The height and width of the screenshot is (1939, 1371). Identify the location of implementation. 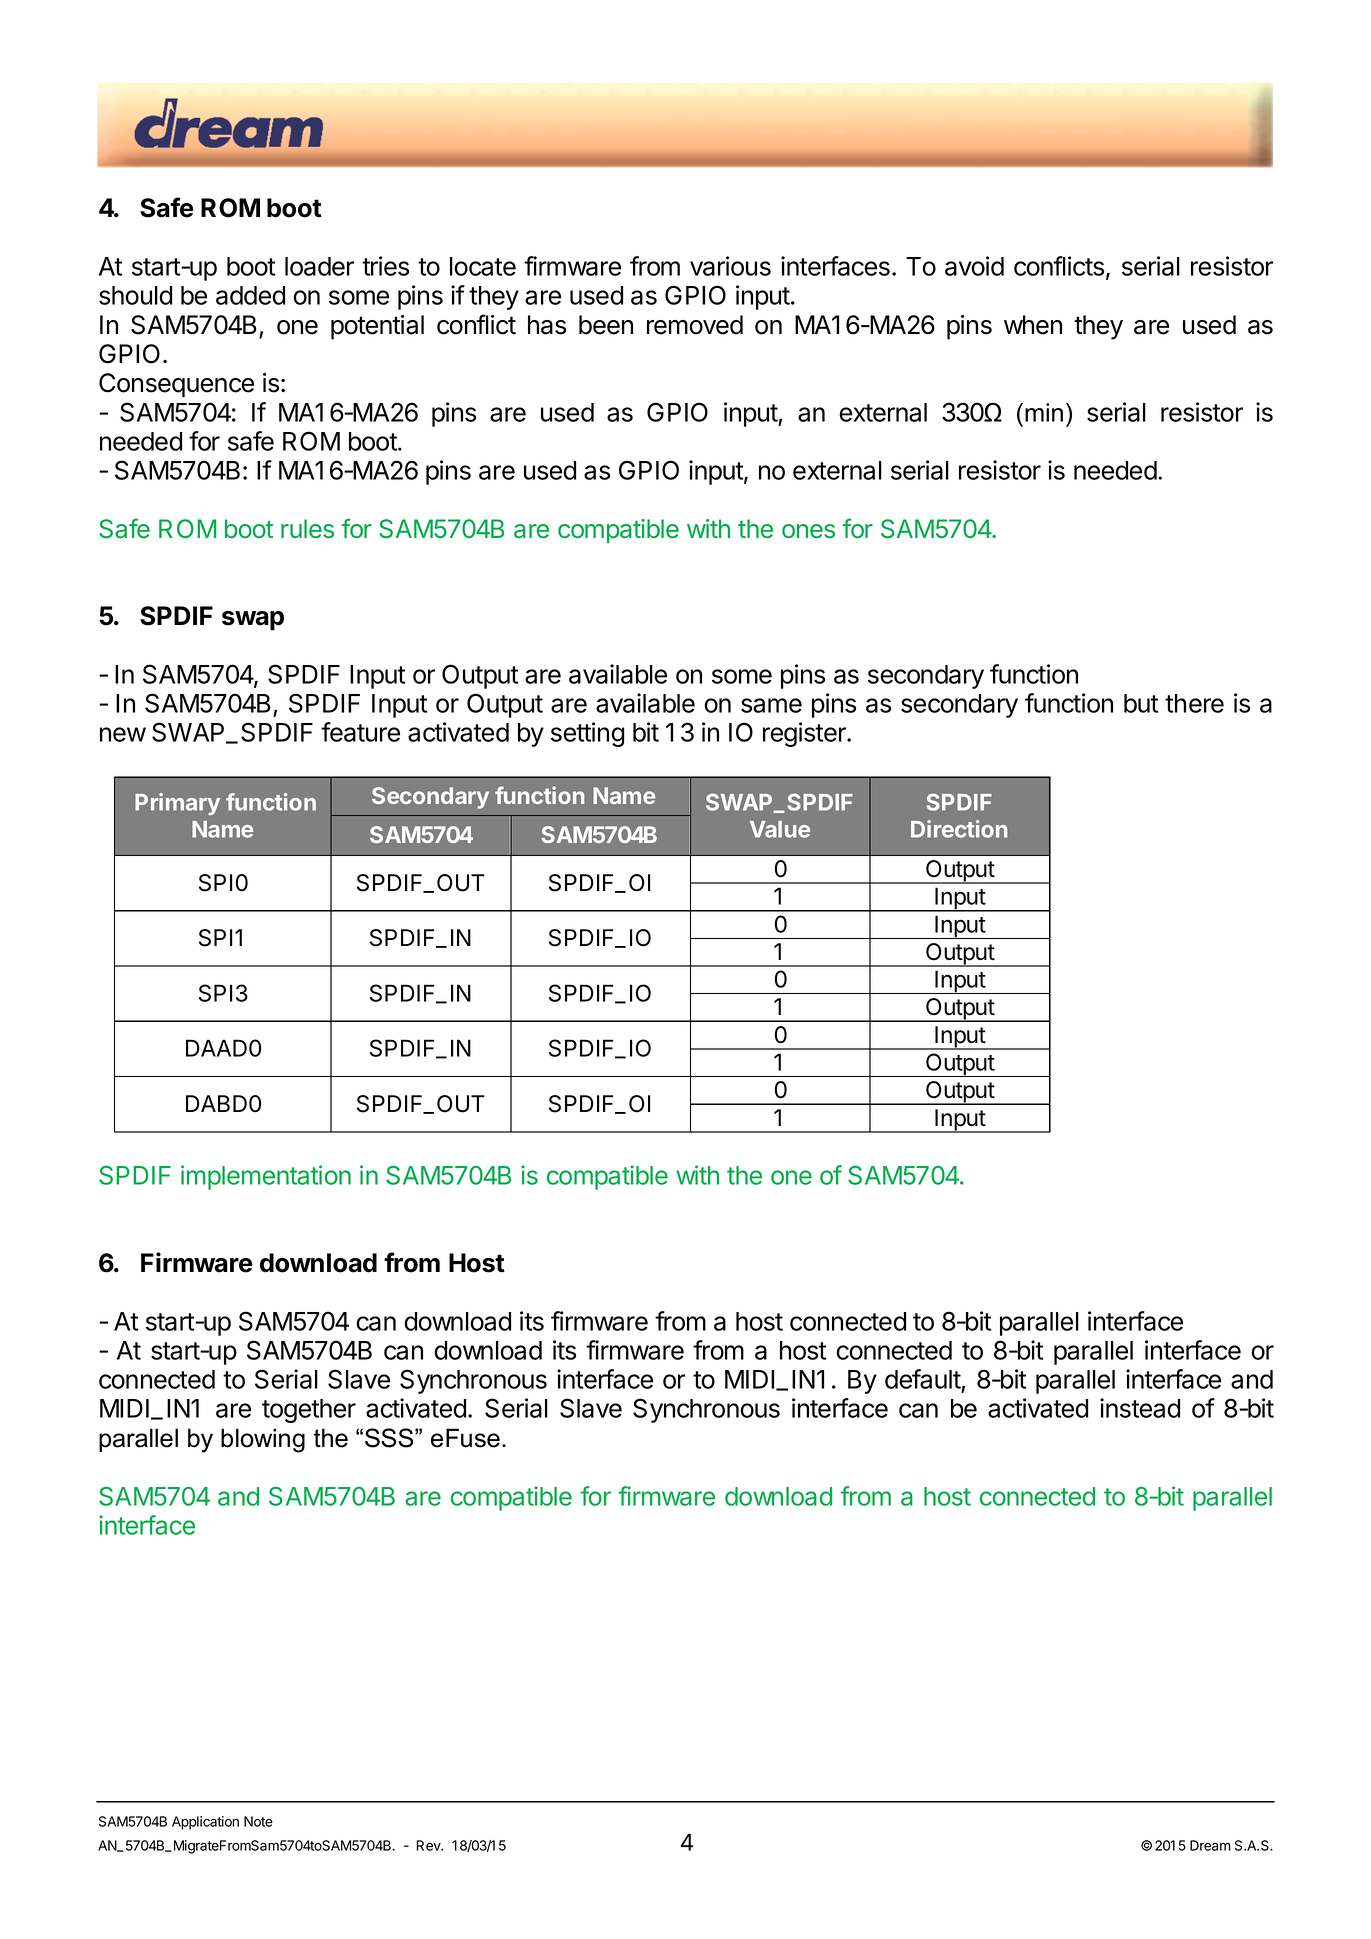
(266, 1177).
